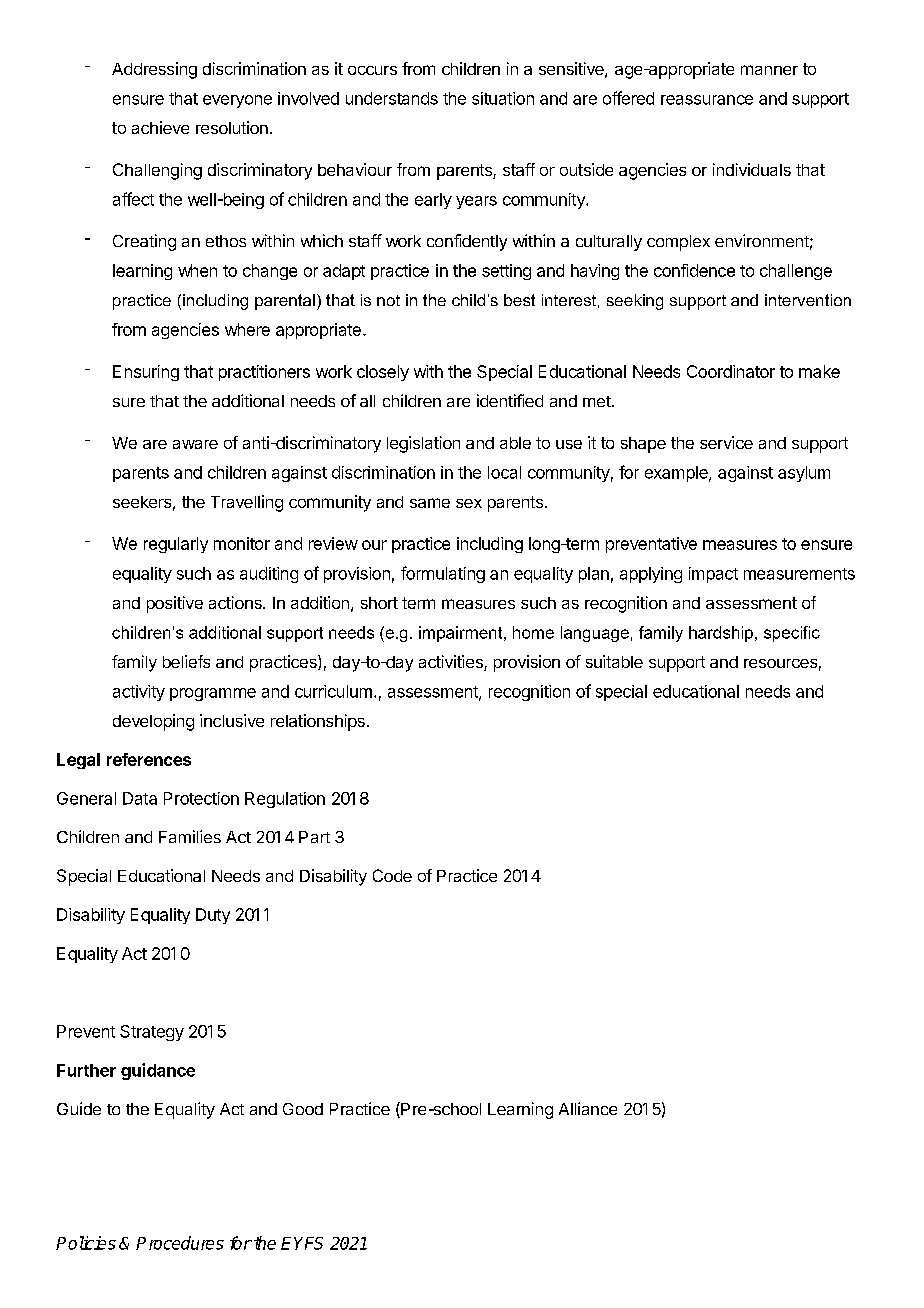 The width and height of the screenshot is (924, 1308). Describe the element at coordinates (721, 634) in the screenshot. I see `hardship` at that location.
